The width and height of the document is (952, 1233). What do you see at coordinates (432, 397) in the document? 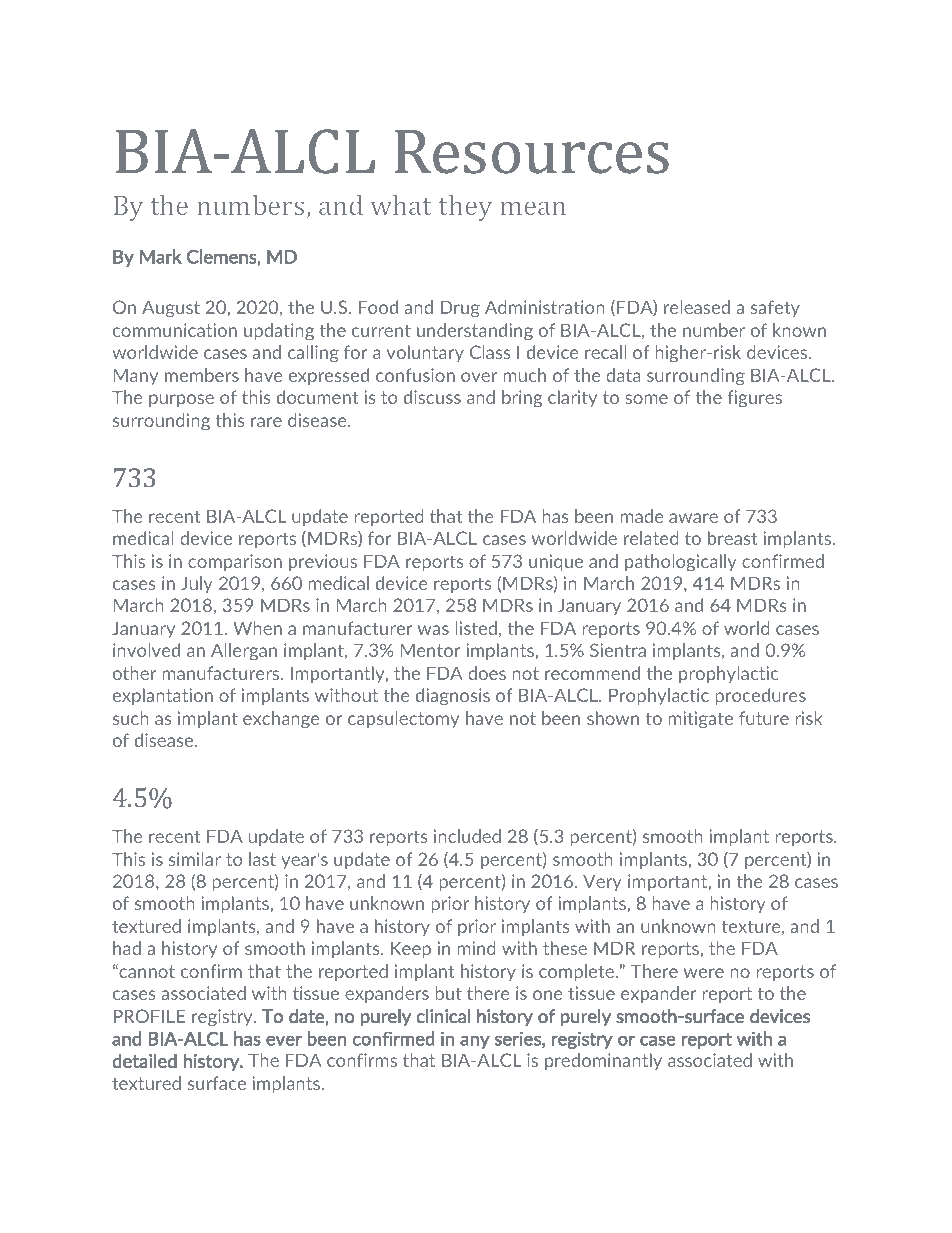
I see `discuss` at bounding box center [432, 397].
